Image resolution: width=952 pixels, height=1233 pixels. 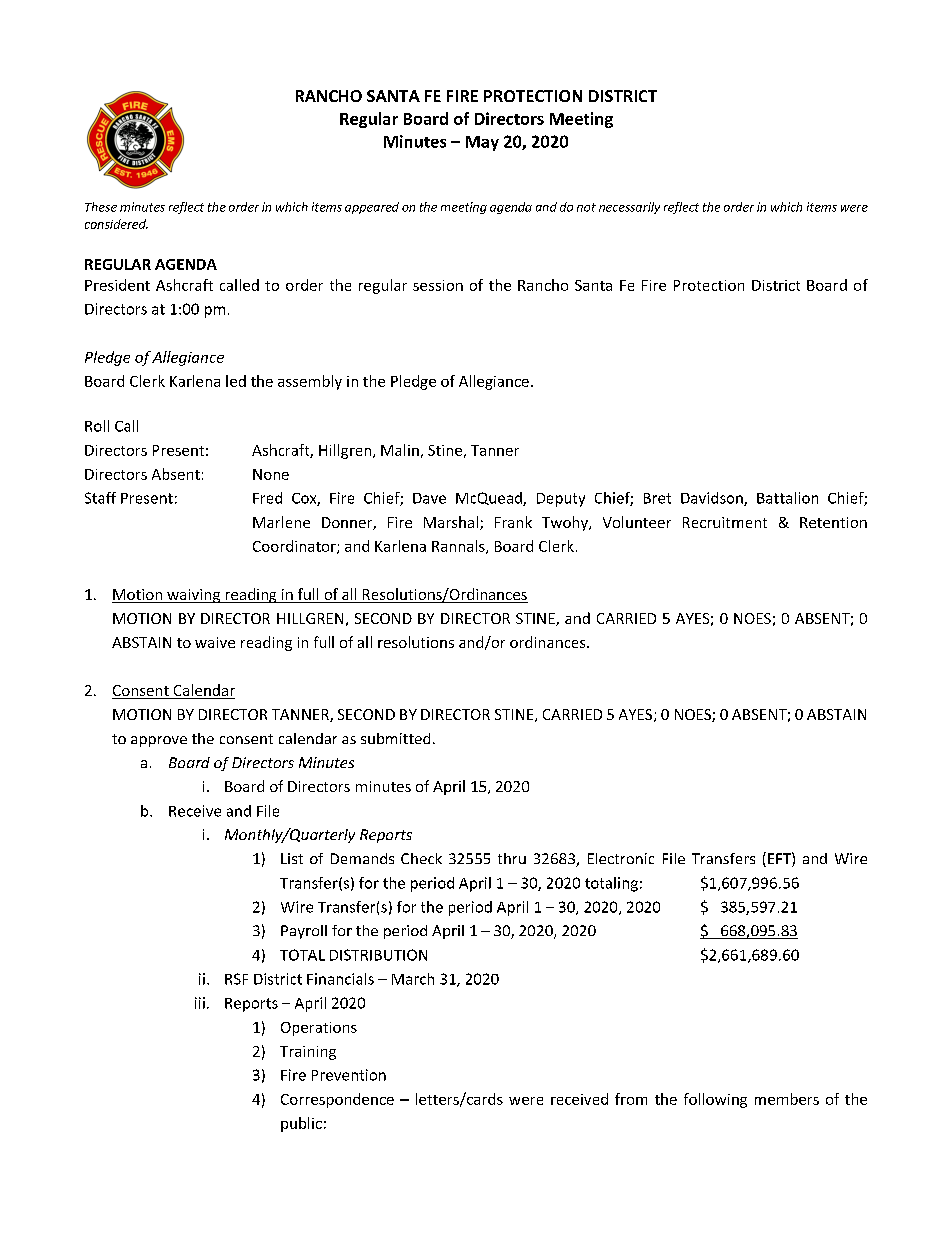 I want to click on public, so click(x=301, y=1124).
